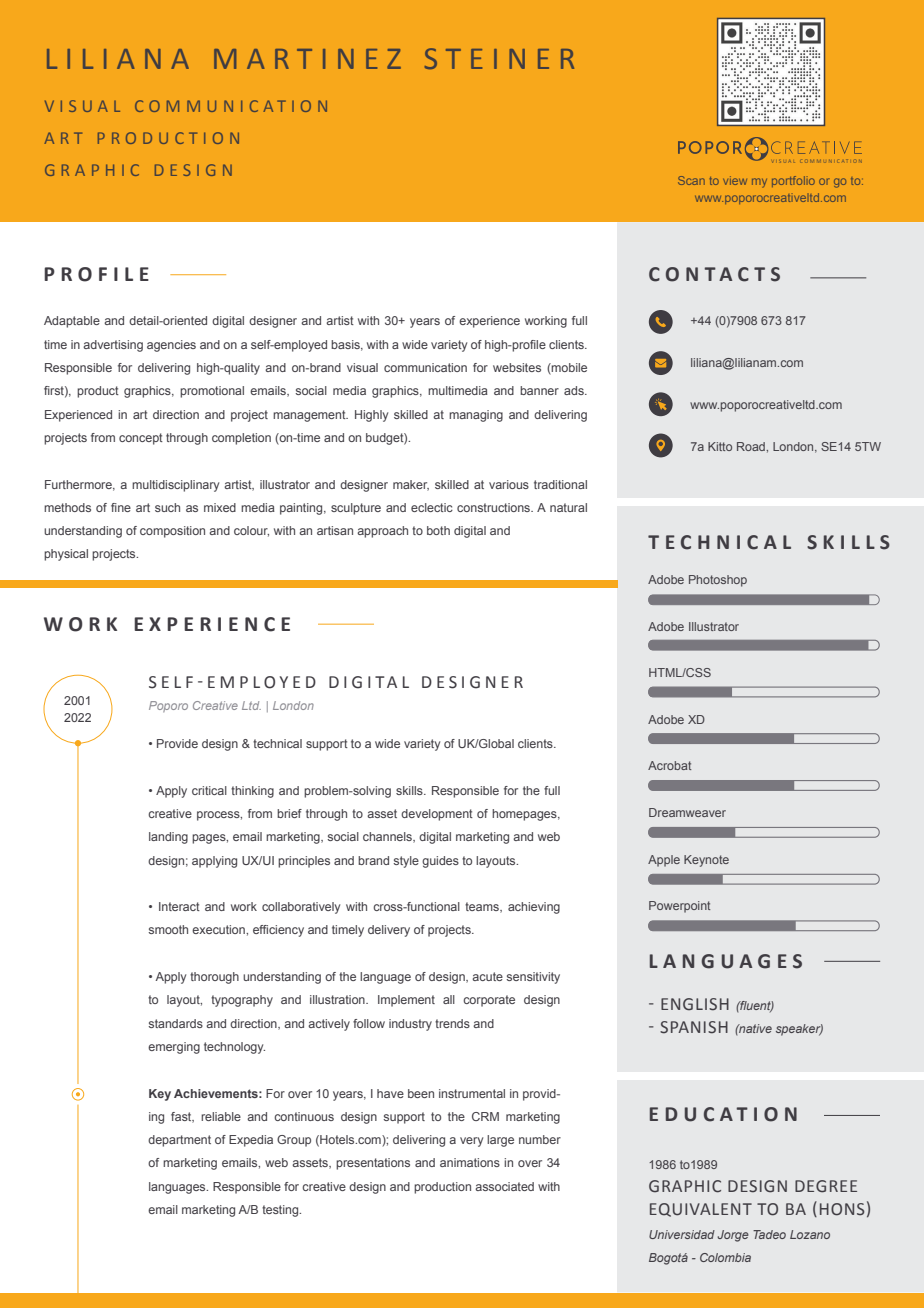 Image resolution: width=924 pixels, height=1308 pixels. What do you see at coordinates (695, 1004) in the page?
I see `ENGLISH` at bounding box center [695, 1004].
